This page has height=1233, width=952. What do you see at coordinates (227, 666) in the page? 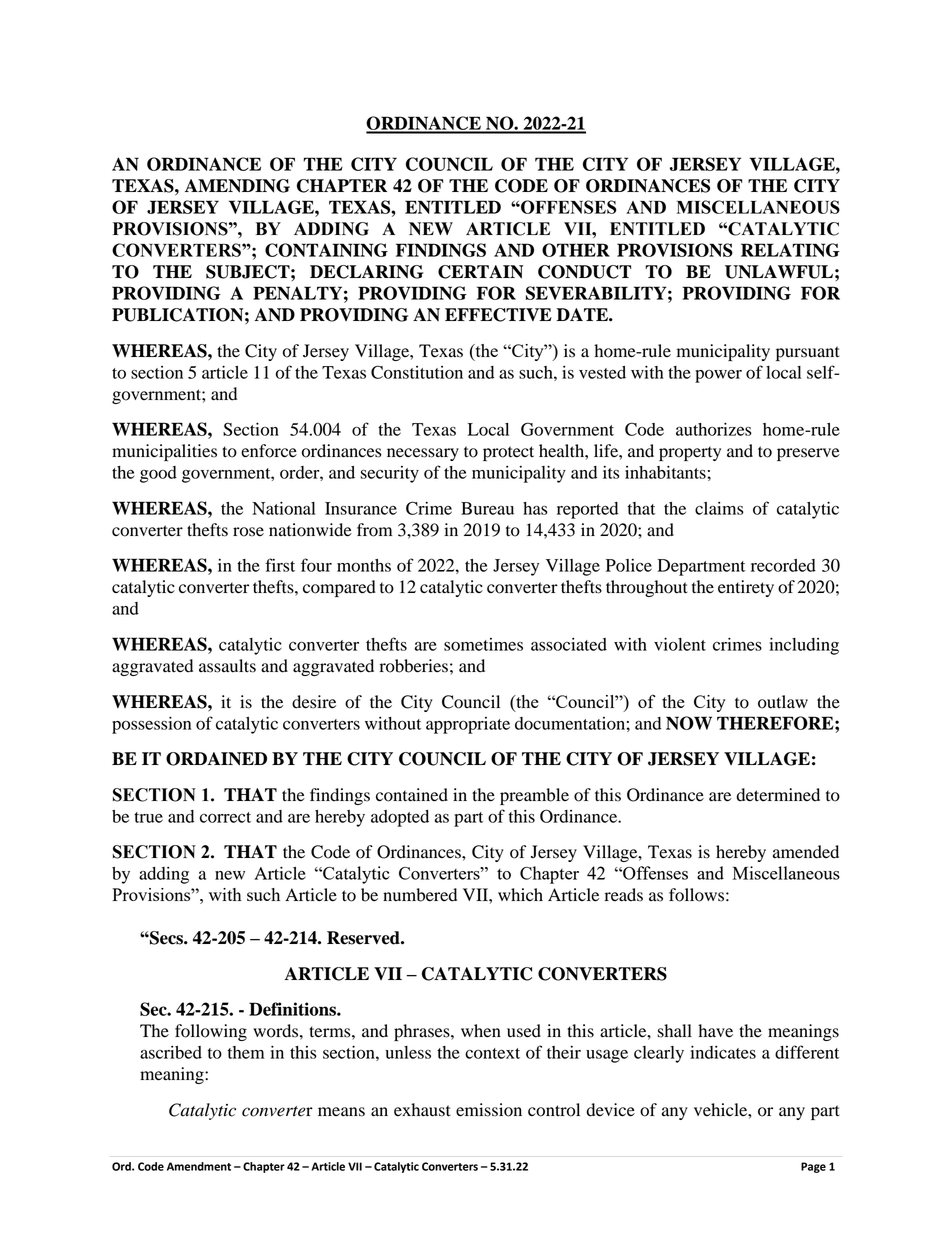
I see `assaults` at bounding box center [227, 666].
